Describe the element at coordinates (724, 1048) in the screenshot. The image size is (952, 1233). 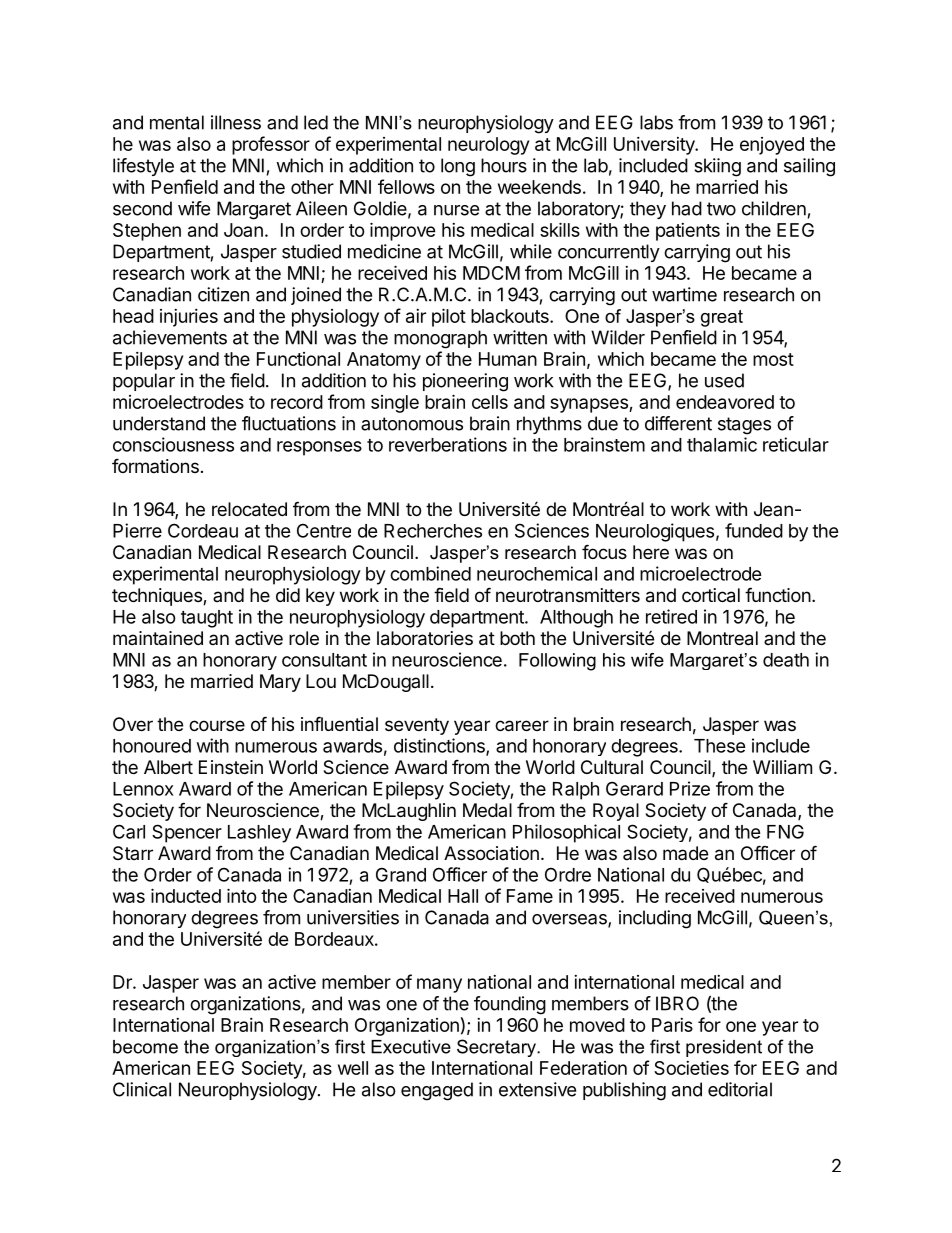
I see `president` at that location.
